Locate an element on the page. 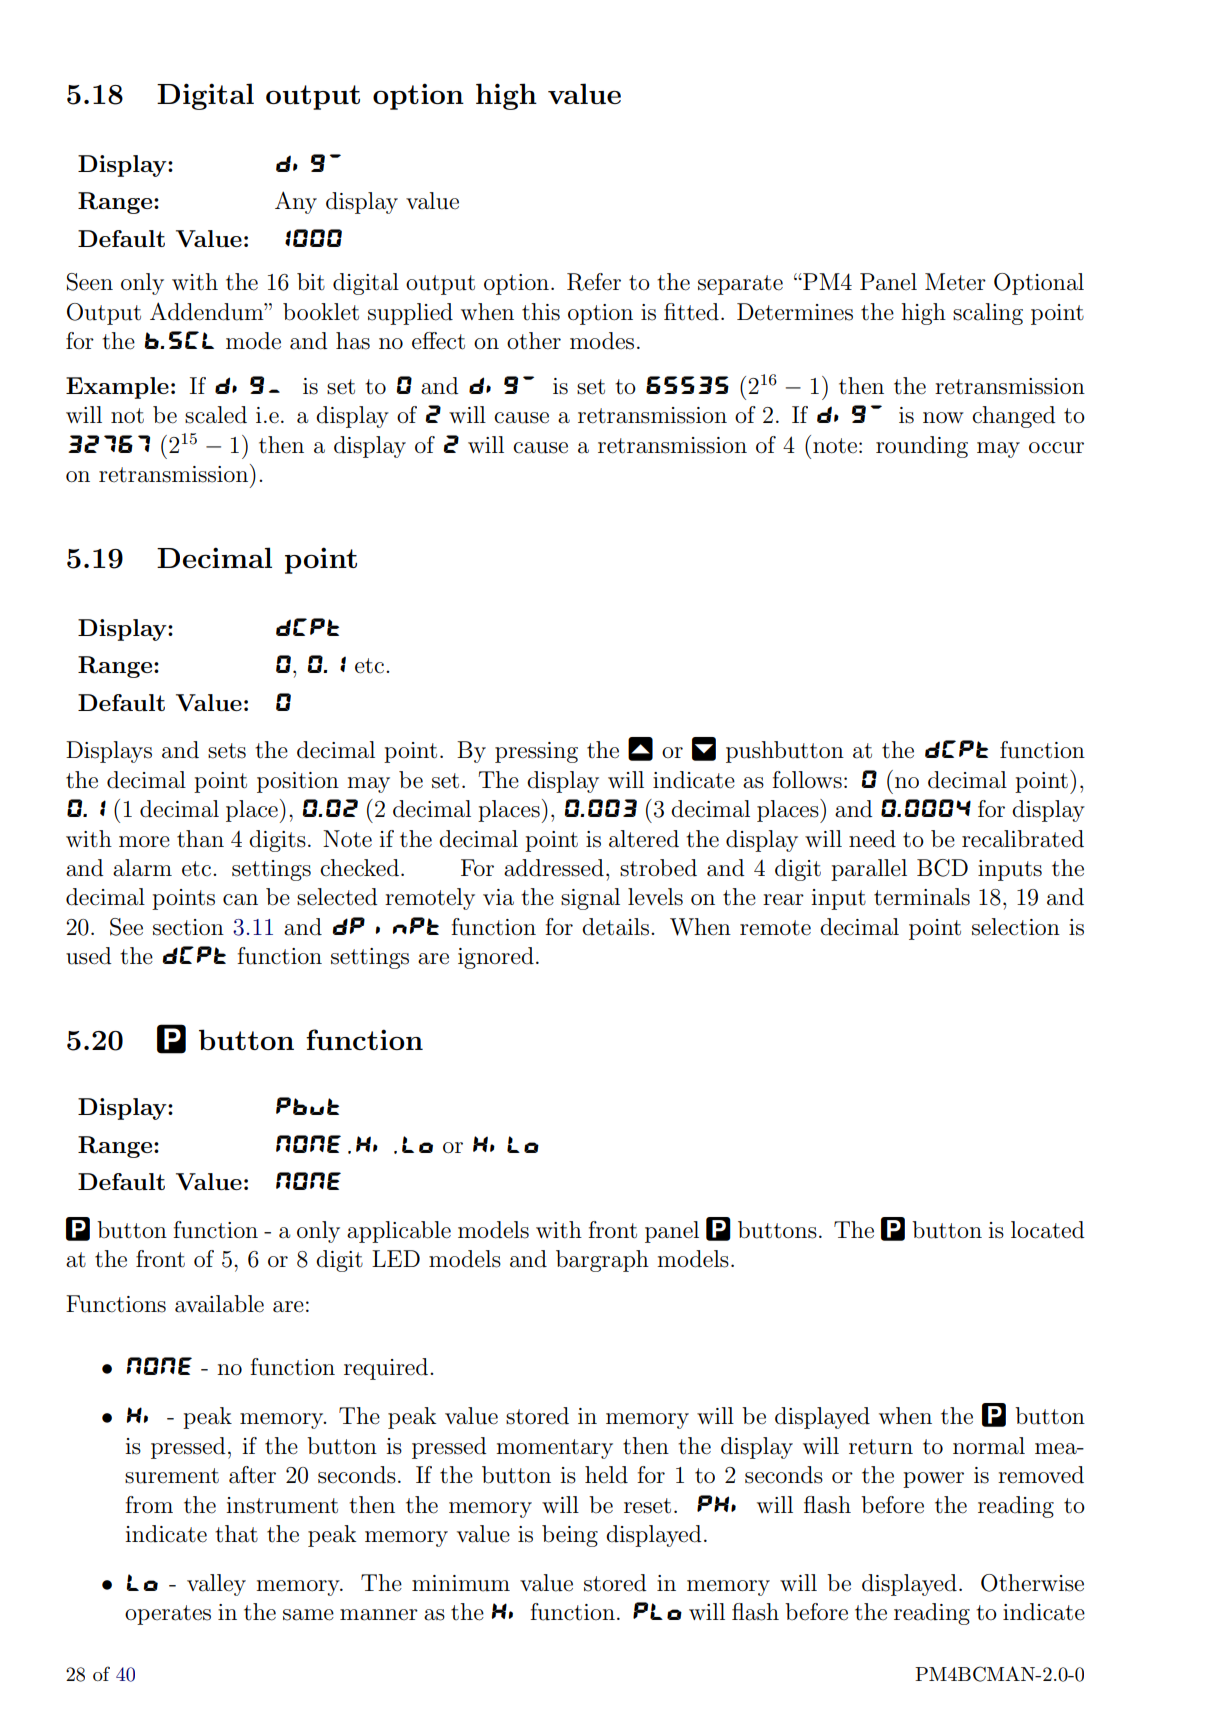 The height and width of the document is (1713, 1211). sets is located at coordinates (227, 751).
